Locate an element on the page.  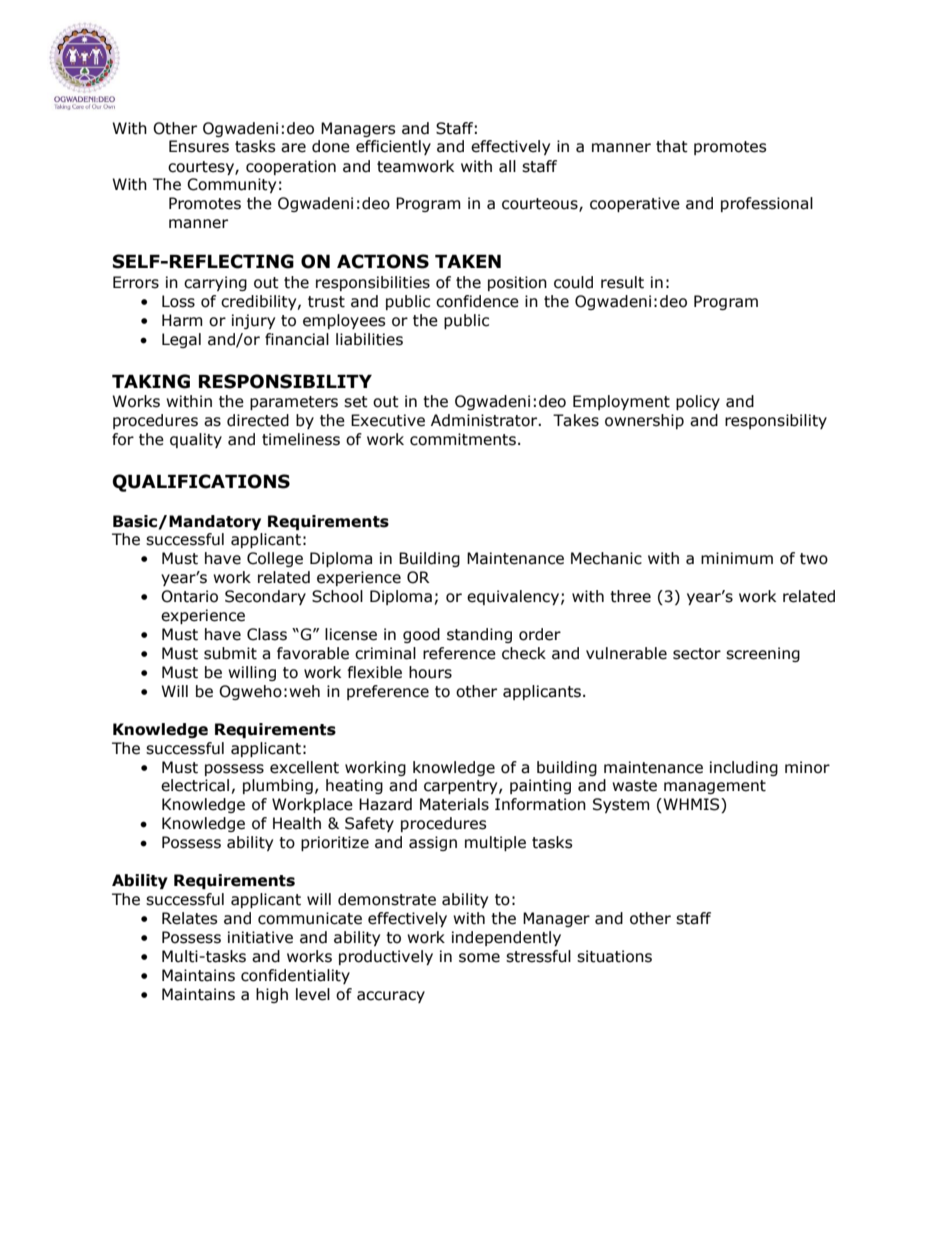
professional is located at coordinates (767, 204).
